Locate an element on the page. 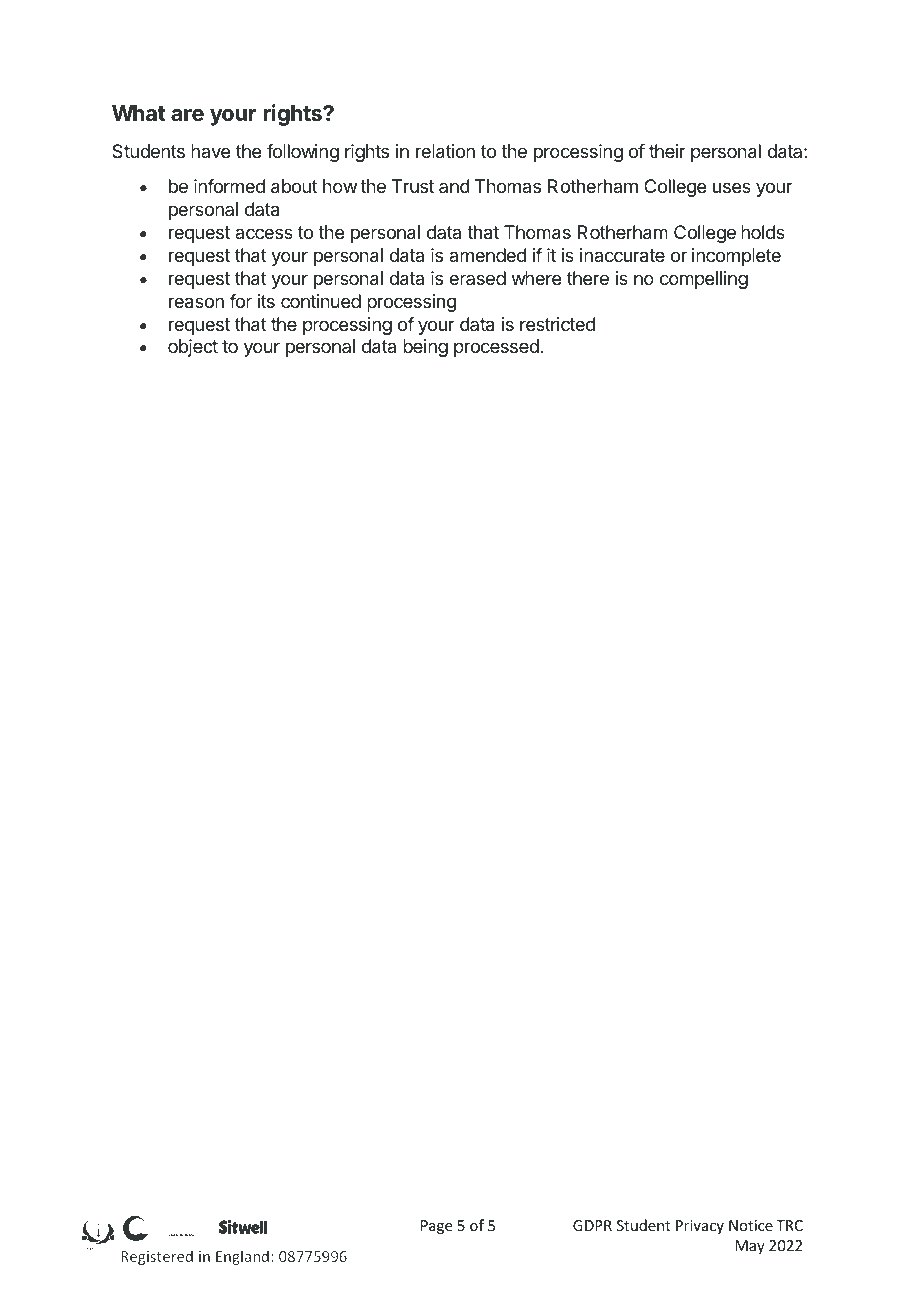 This page has height=1307, width=924. restricted is located at coordinates (557, 324).
